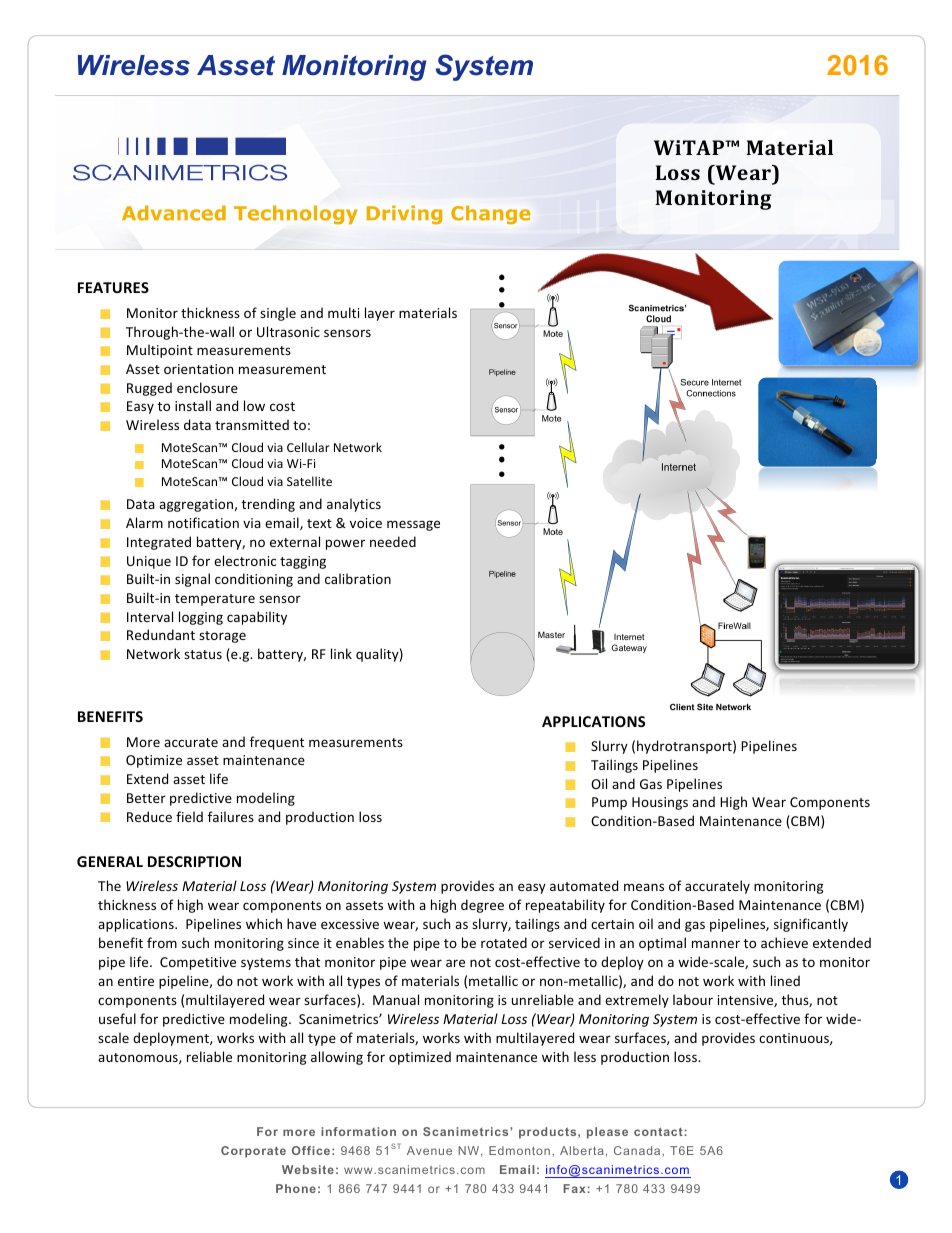  I want to click on frequent, so click(277, 743).
